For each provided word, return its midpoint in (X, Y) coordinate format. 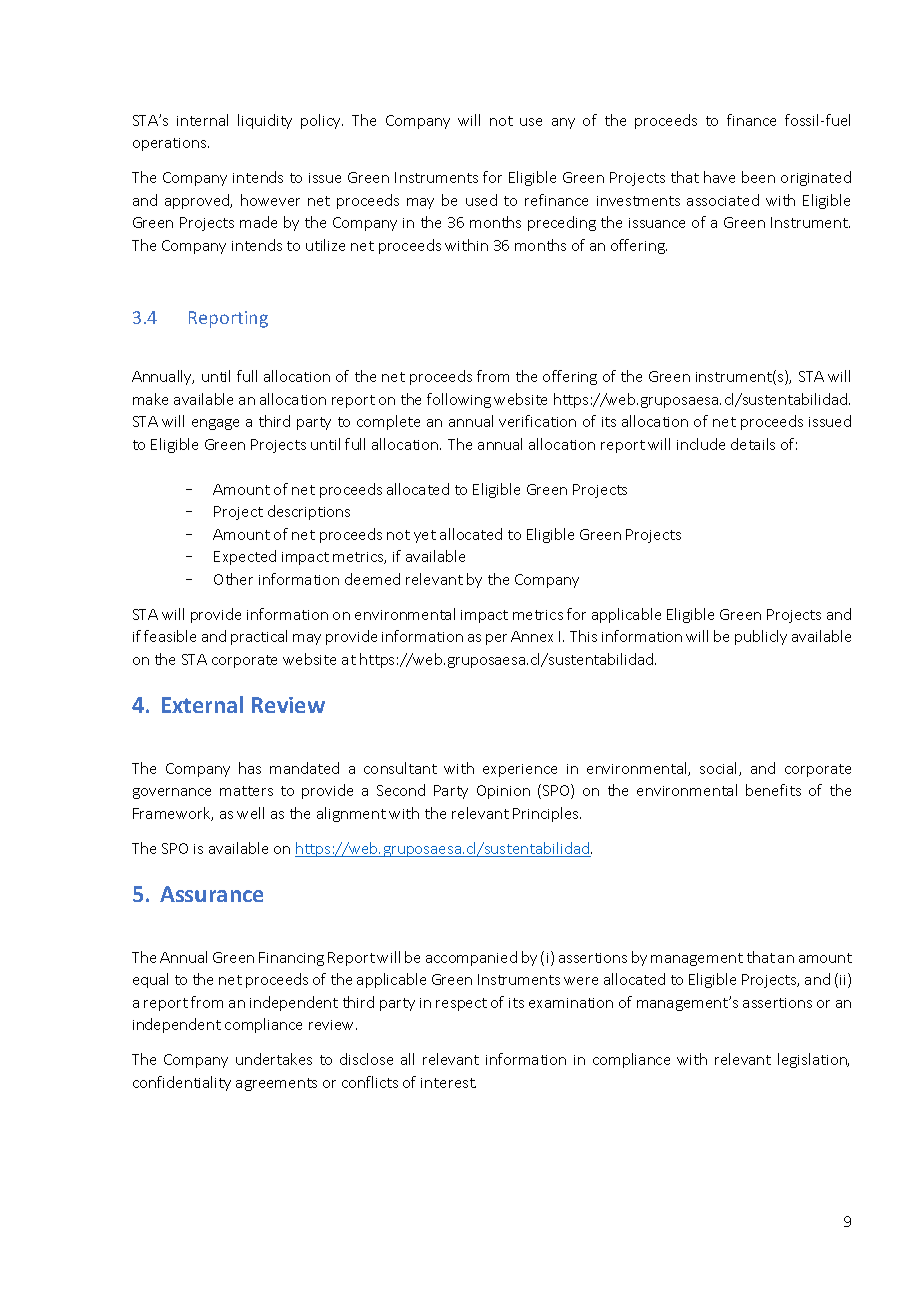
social (720, 769)
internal (202, 120)
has (250, 768)
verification (537, 421)
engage (215, 424)
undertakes (274, 1059)
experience (520, 770)
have (719, 177)
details (753, 444)
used (481, 200)
